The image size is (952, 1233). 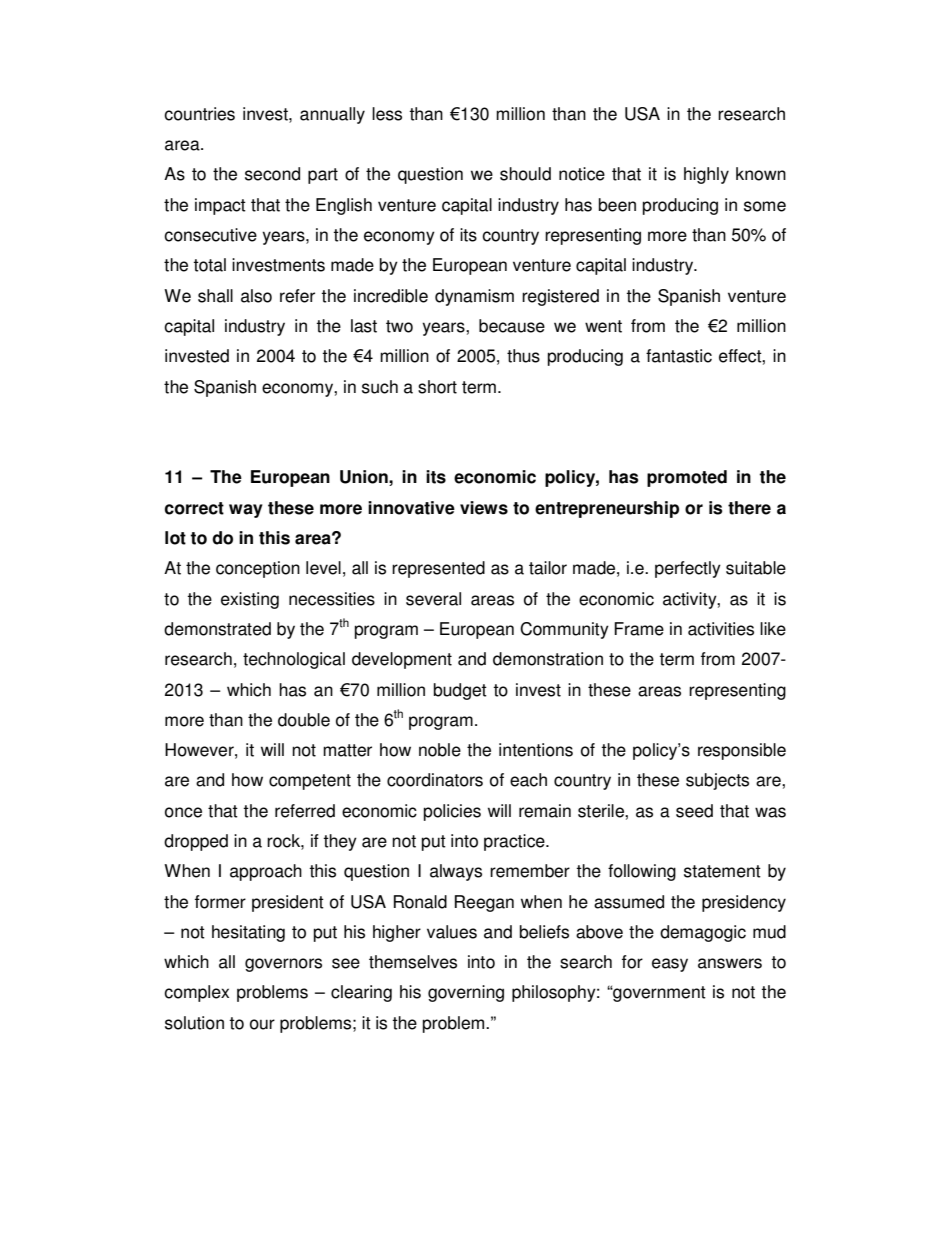 What do you see at coordinates (525, 174) in the screenshot?
I see `should` at bounding box center [525, 174].
